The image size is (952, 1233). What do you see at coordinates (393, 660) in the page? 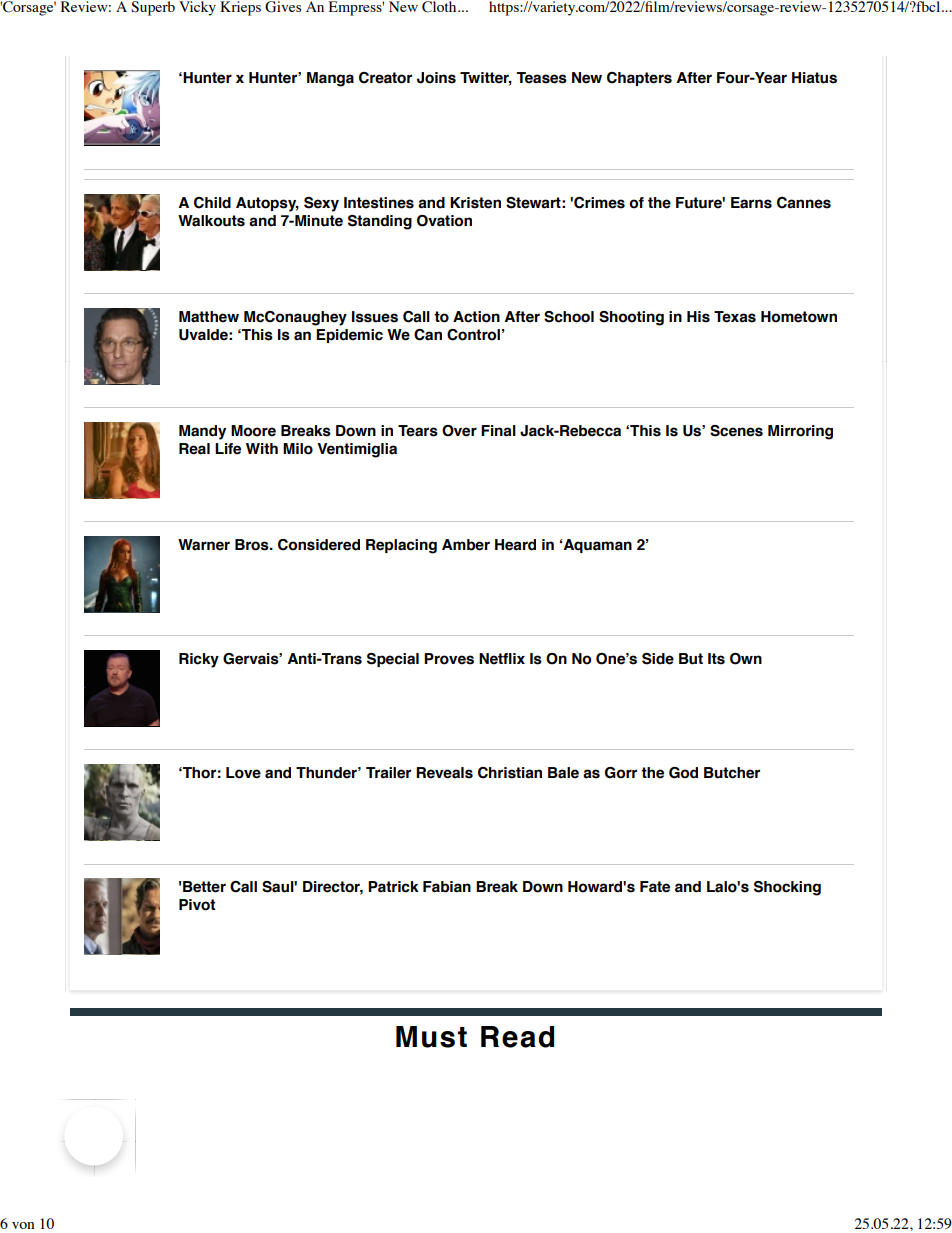
I see `Special` at bounding box center [393, 660].
